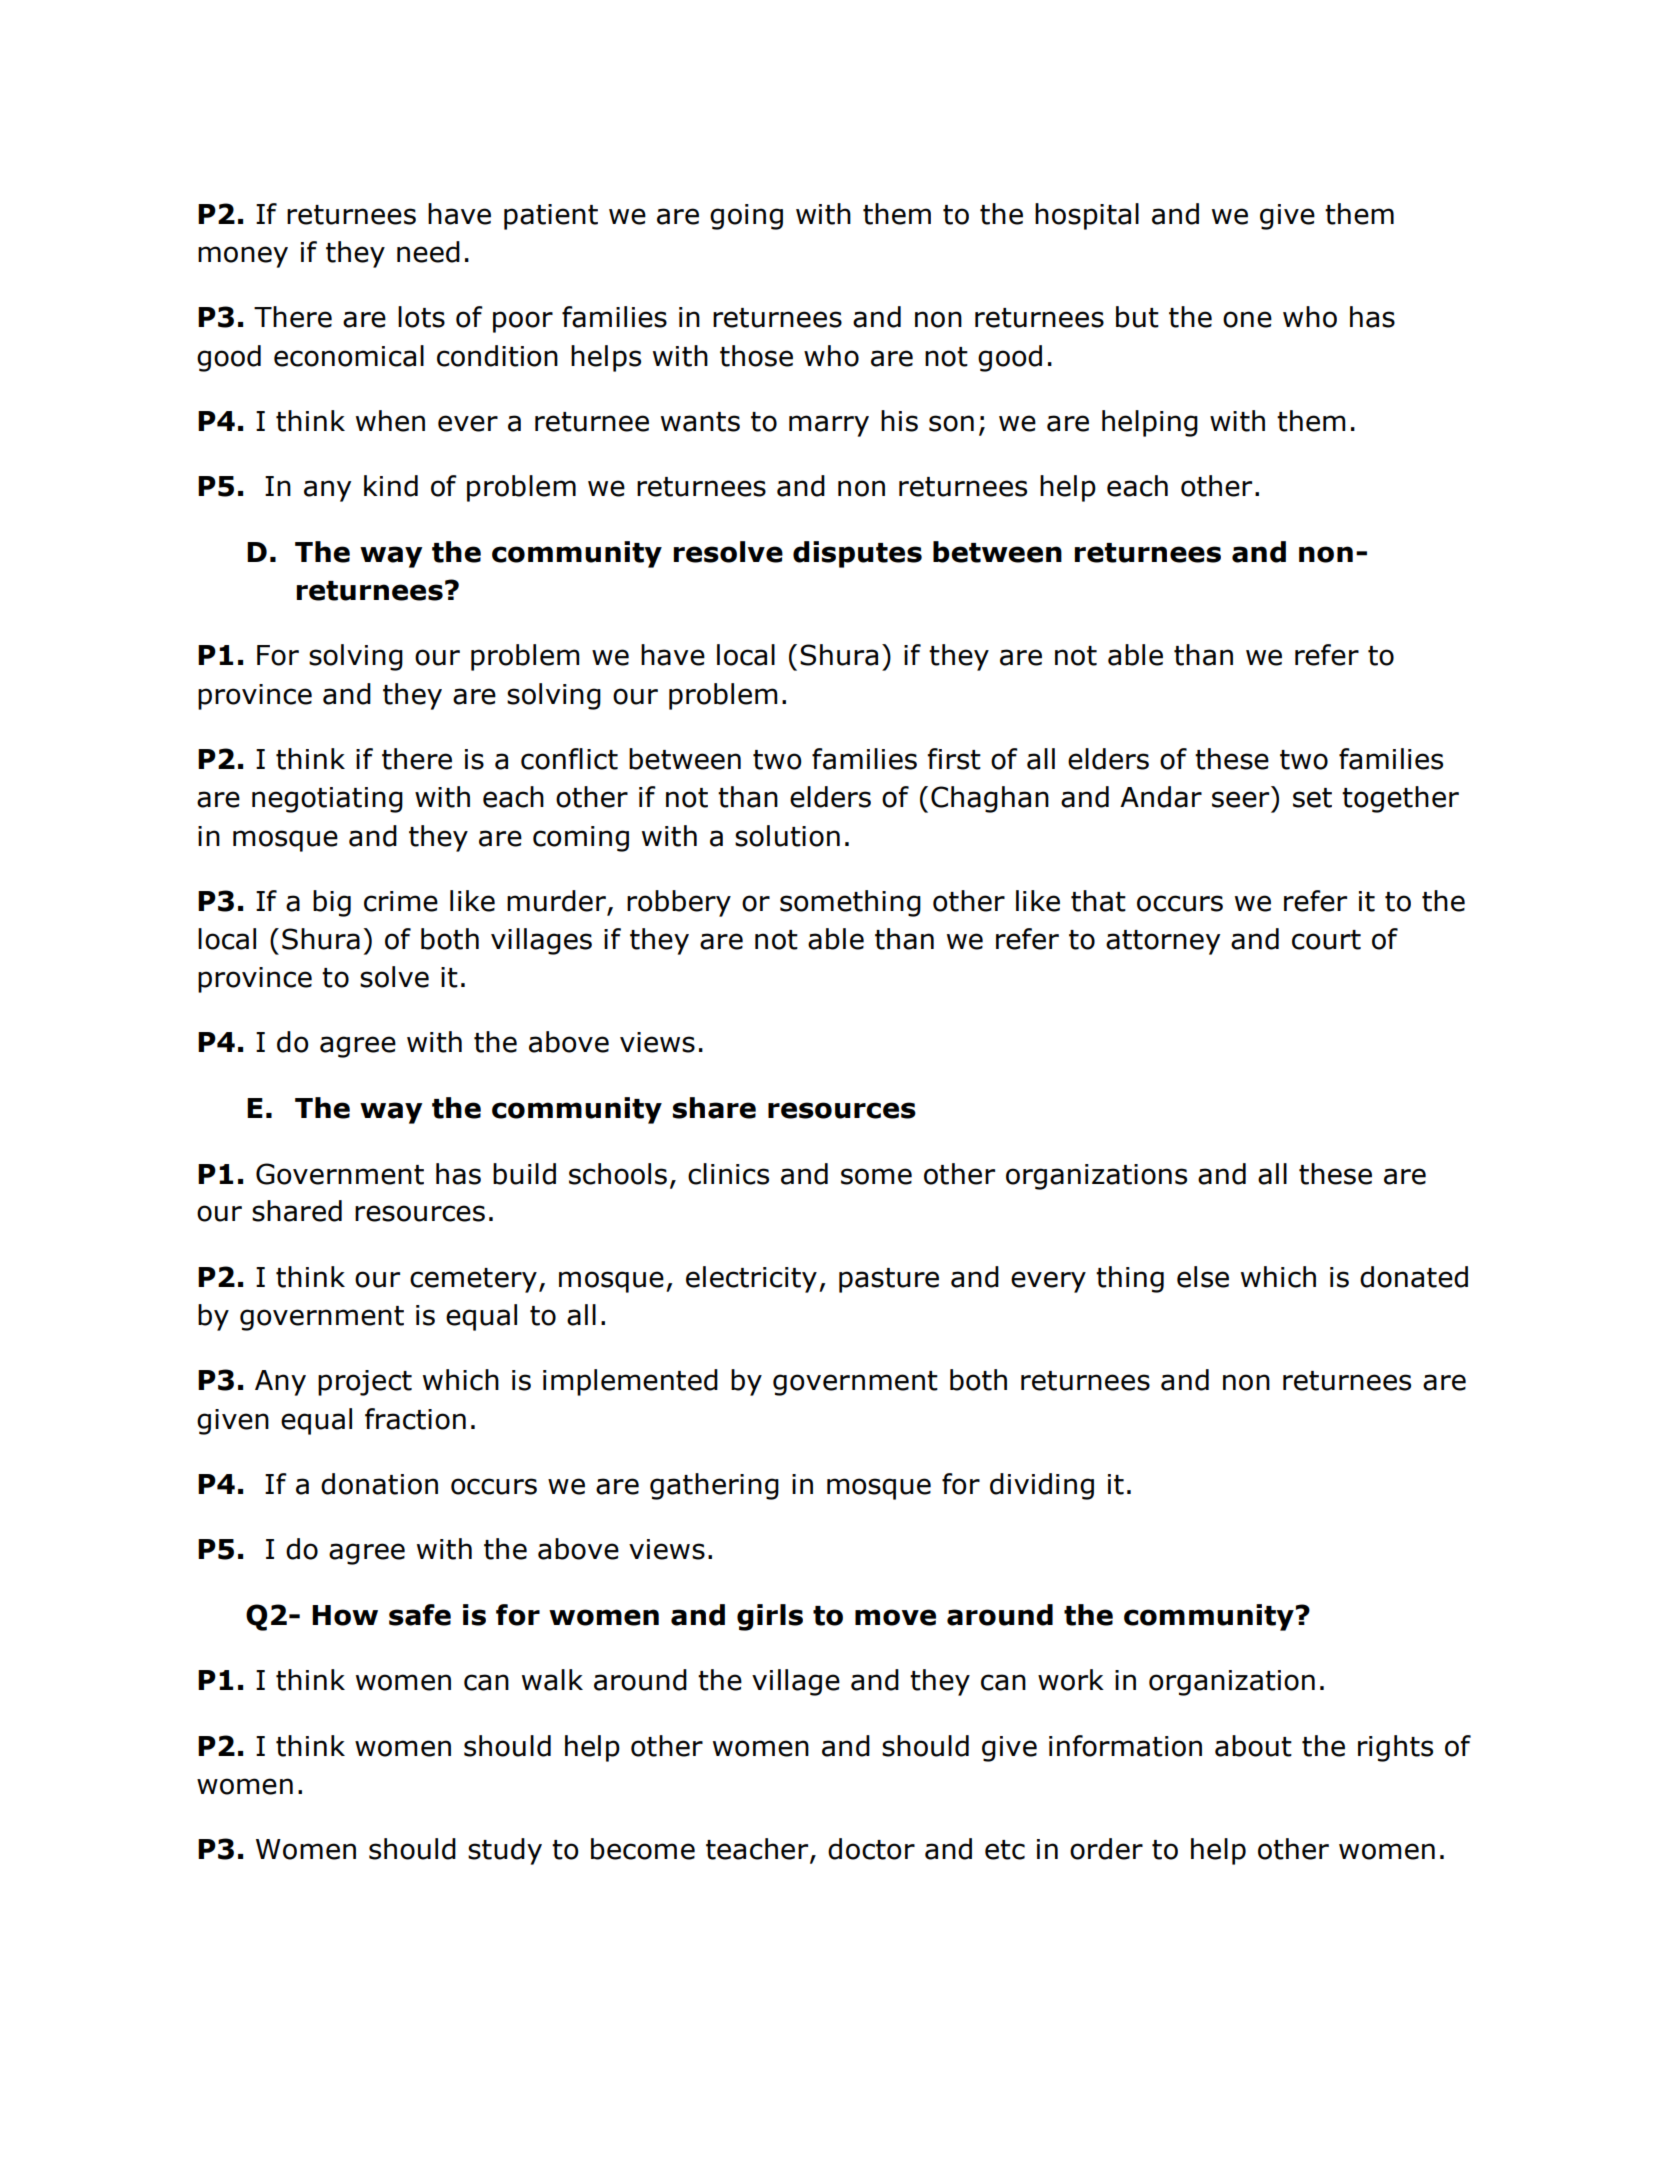 The height and width of the screenshot is (2161, 1670). Describe the element at coordinates (473, 1280) in the screenshot. I see `cemetery` at that location.
